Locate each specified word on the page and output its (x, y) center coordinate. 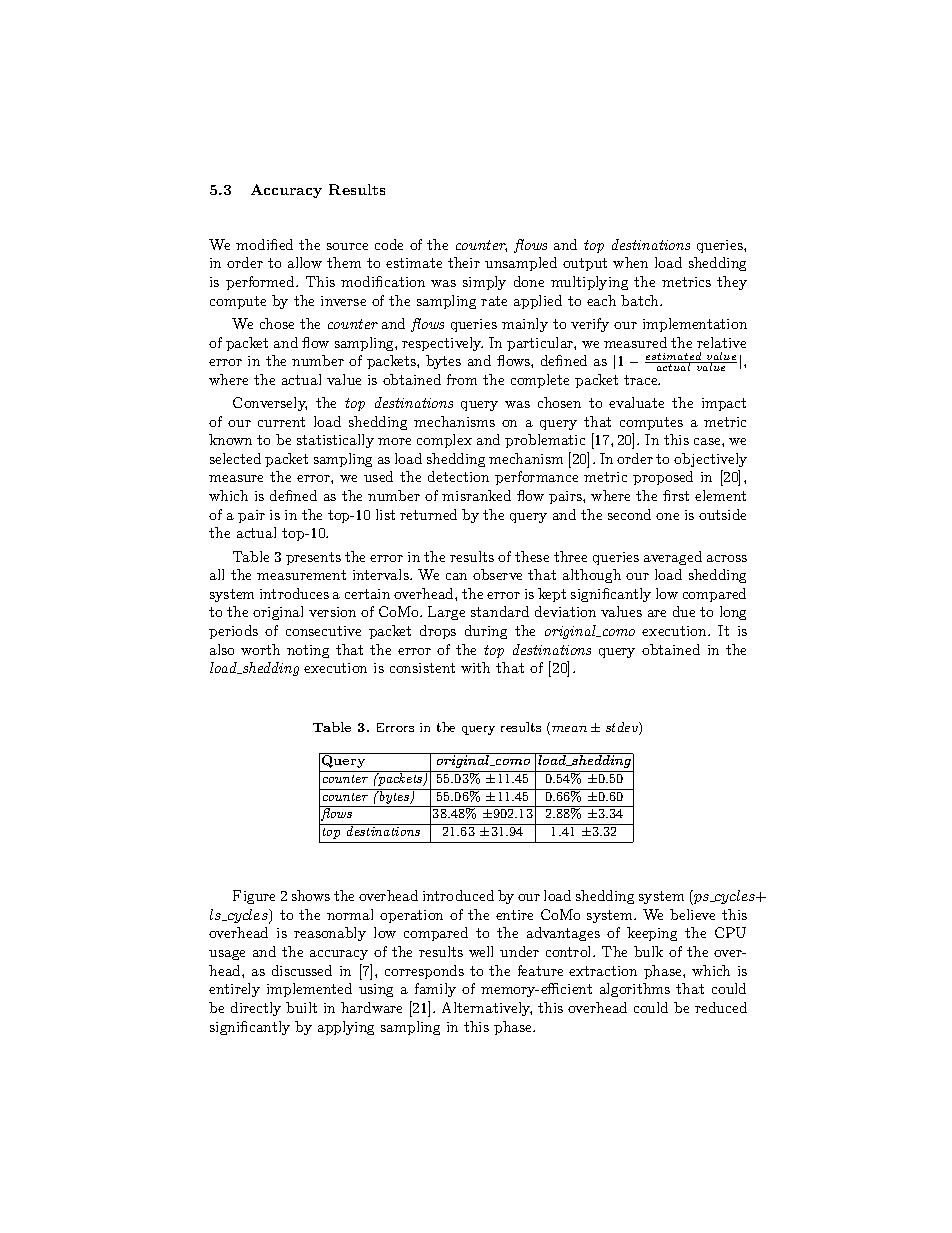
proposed (663, 478)
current (281, 422)
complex (444, 441)
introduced (458, 895)
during (486, 632)
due (684, 611)
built (301, 1007)
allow (305, 262)
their (464, 262)
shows (311, 895)
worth (260, 649)
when (630, 262)
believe (692, 914)
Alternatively (487, 1009)
